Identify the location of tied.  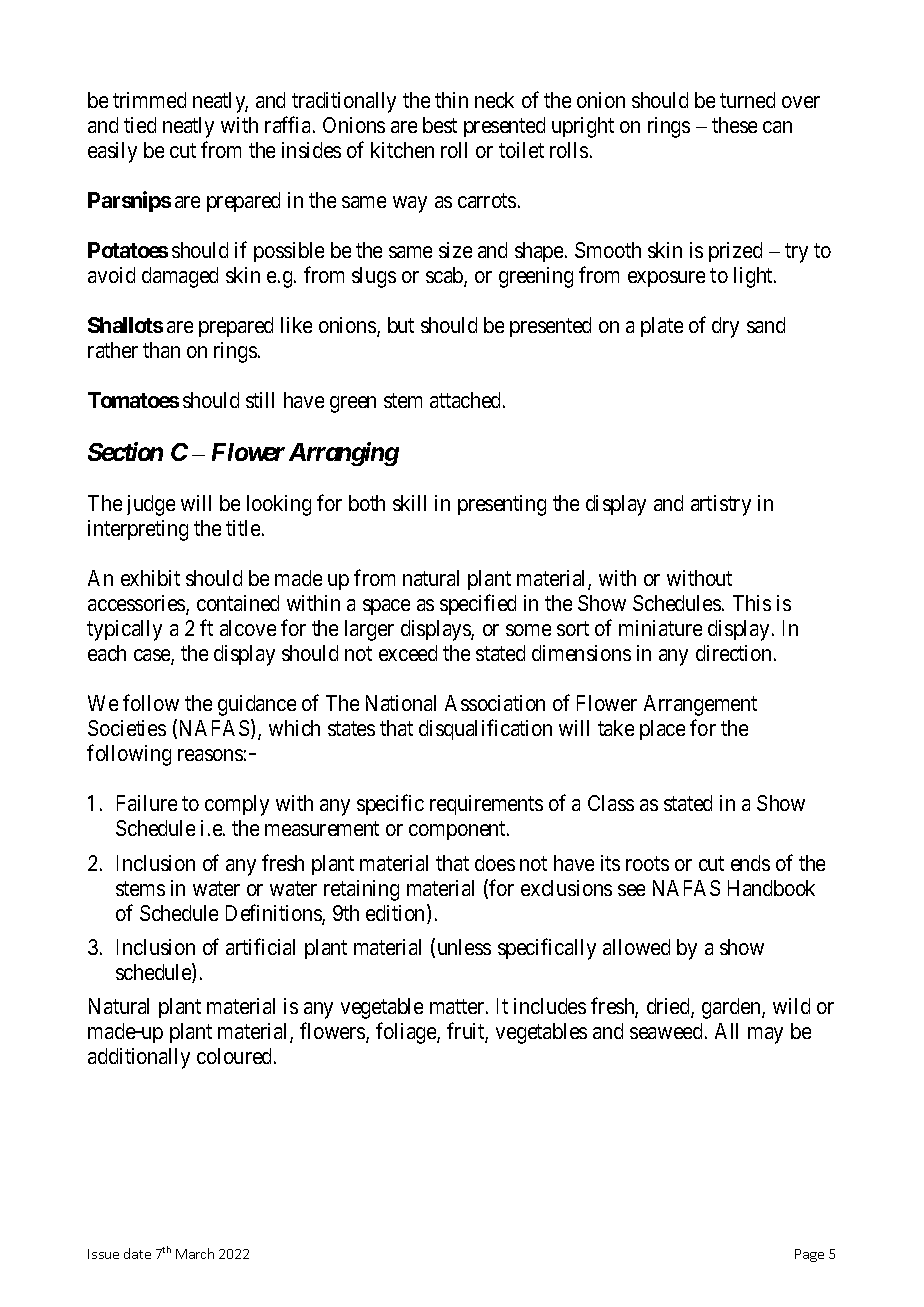
(140, 125).
